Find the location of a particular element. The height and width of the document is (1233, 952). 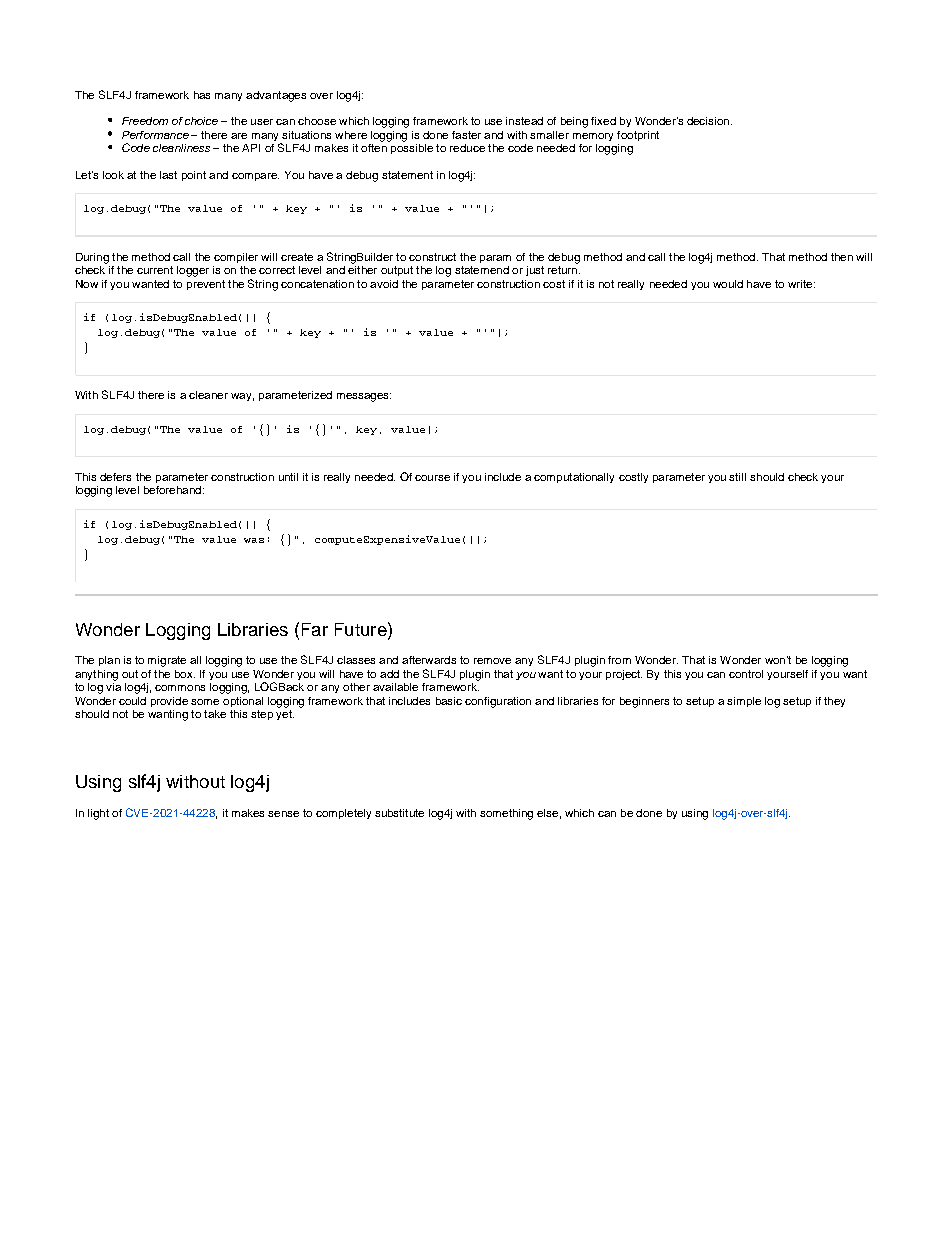

remove is located at coordinates (492, 661).
